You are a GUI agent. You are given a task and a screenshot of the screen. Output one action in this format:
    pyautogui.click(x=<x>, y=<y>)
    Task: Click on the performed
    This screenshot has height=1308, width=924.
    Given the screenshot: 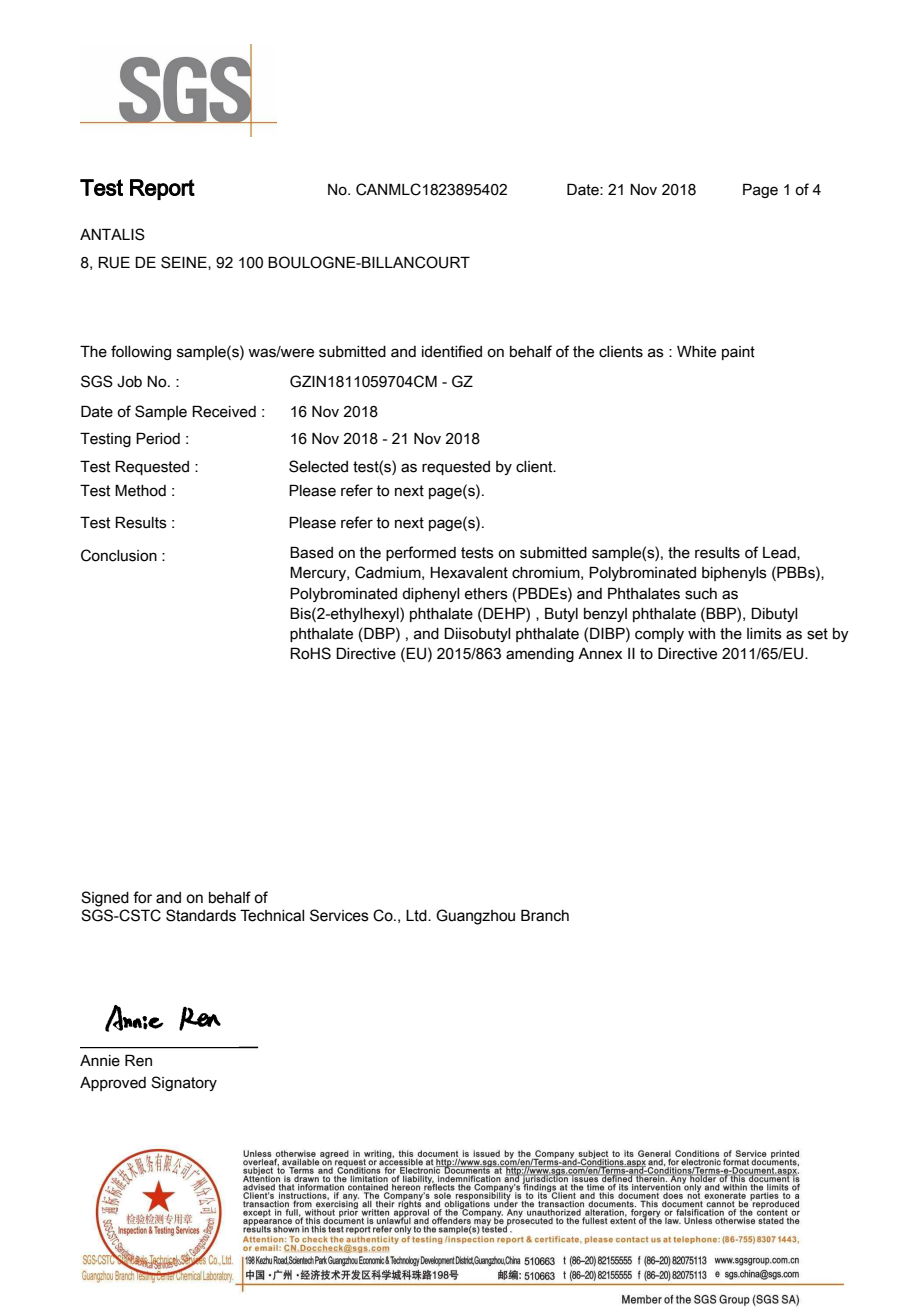 What is the action you would take?
    pyautogui.click(x=421, y=553)
